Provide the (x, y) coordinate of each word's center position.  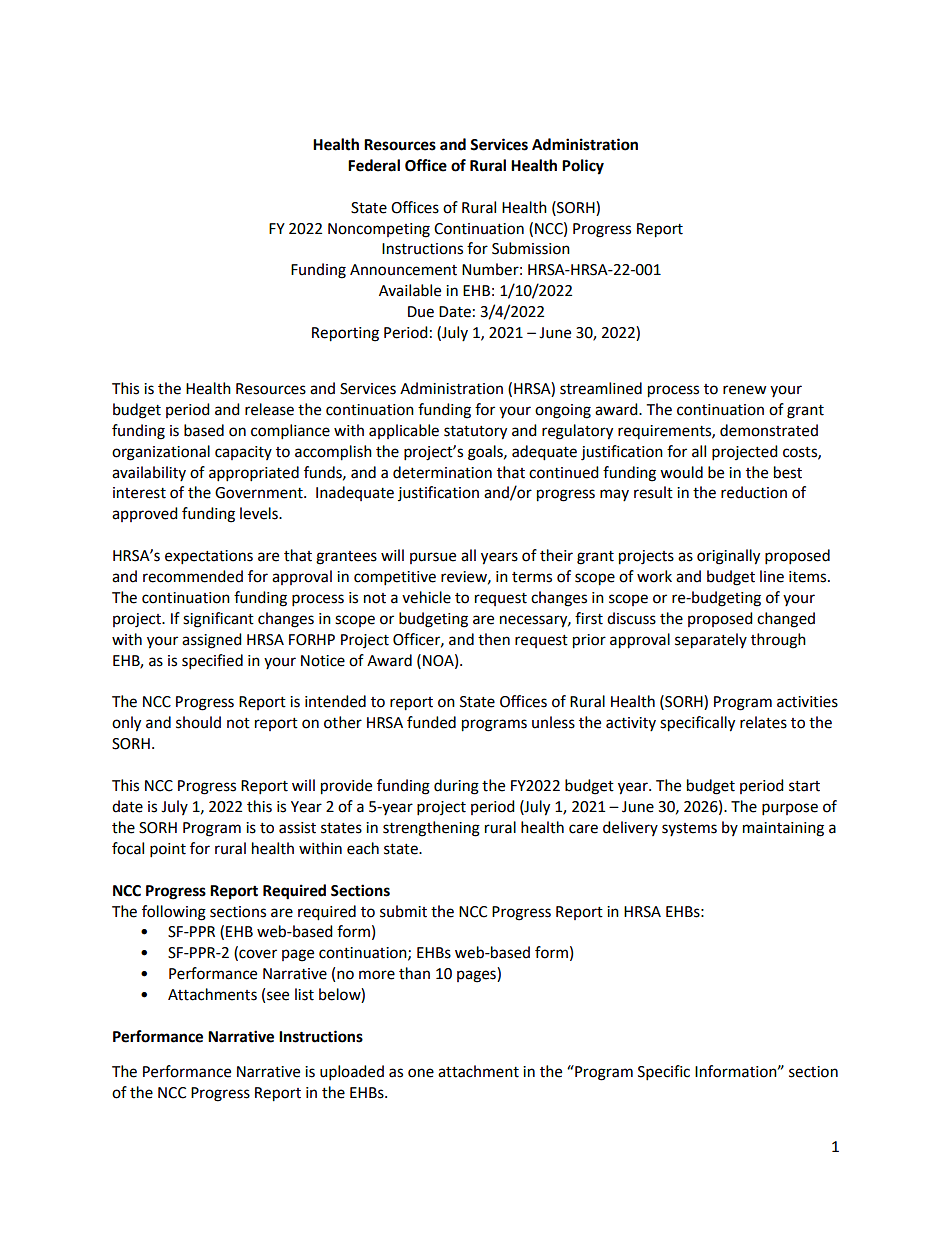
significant (218, 620)
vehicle (426, 597)
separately (711, 641)
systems (689, 829)
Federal (374, 165)
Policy (583, 167)
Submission (531, 248)
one (421, 1073)
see (278, 996)
